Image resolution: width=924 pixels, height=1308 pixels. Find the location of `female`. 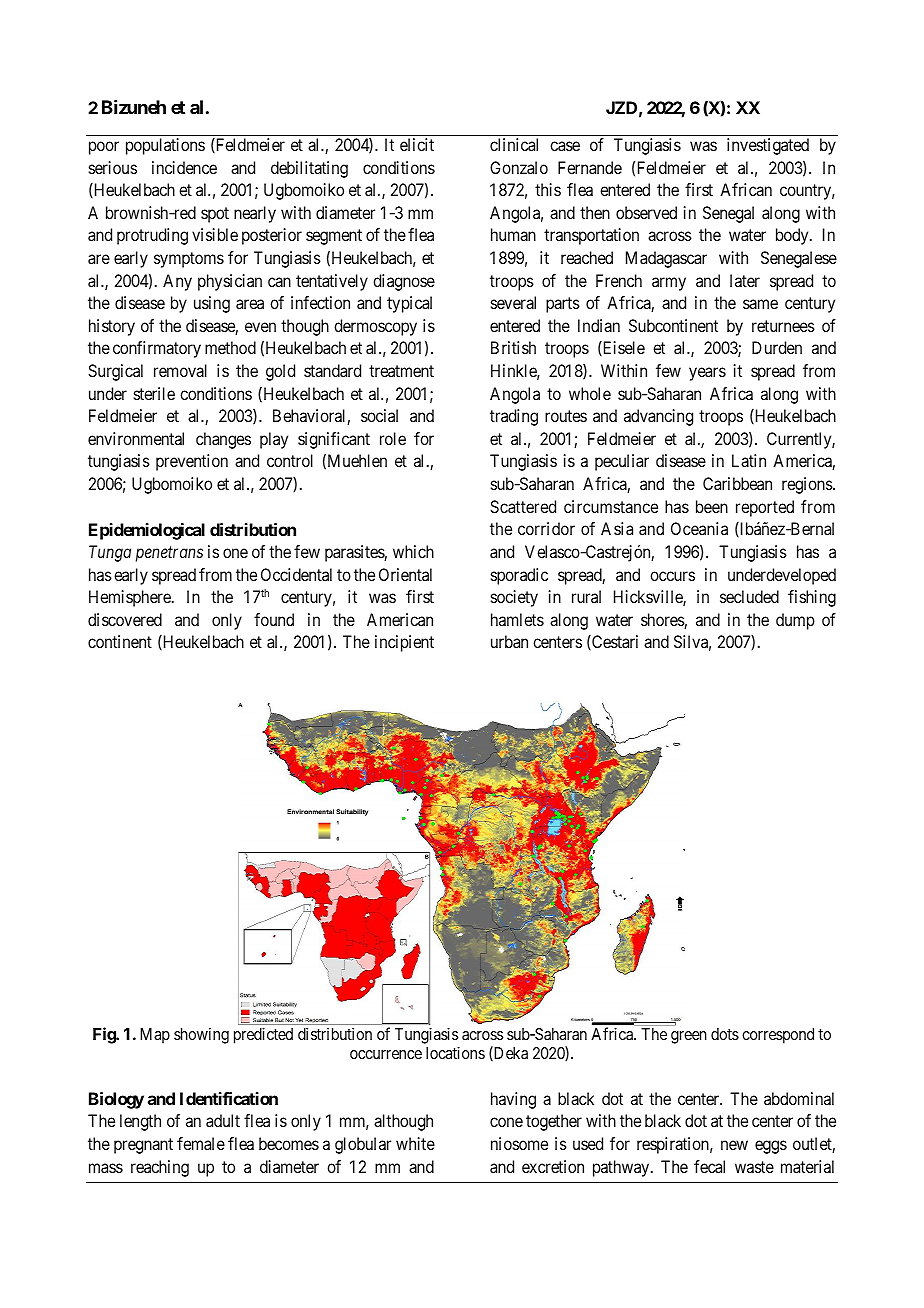

female is located at coordinates (201, 1143).
